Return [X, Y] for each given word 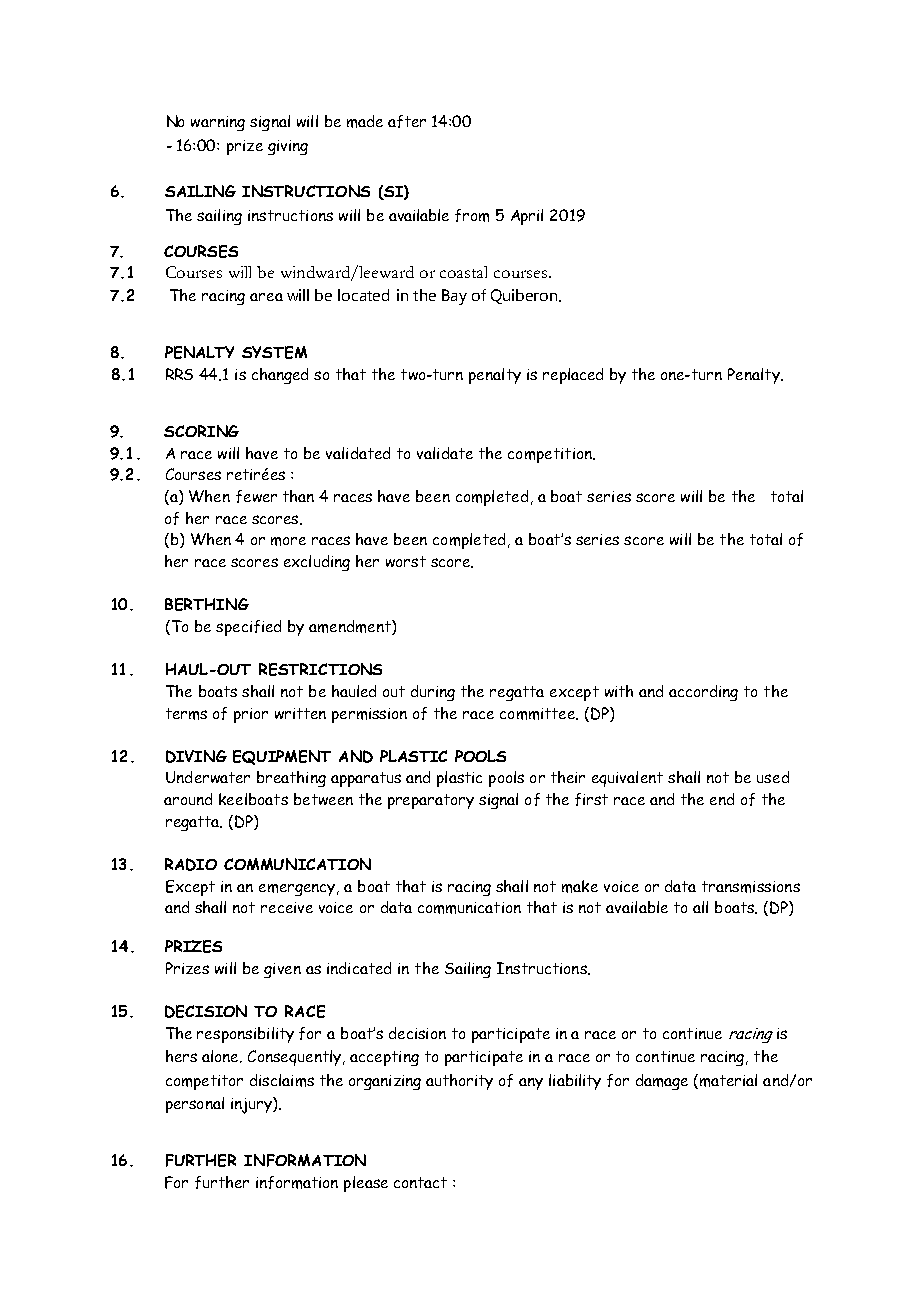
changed [280, 376]
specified [248, 628]
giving [288, 147]
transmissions [751, 887]
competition [551, 455]
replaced [573, 376]
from [472, 215]
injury [252, 1105]
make [580, 886]
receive [287, 907]
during [433, 693]
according [703, 693]
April [527, 217]
